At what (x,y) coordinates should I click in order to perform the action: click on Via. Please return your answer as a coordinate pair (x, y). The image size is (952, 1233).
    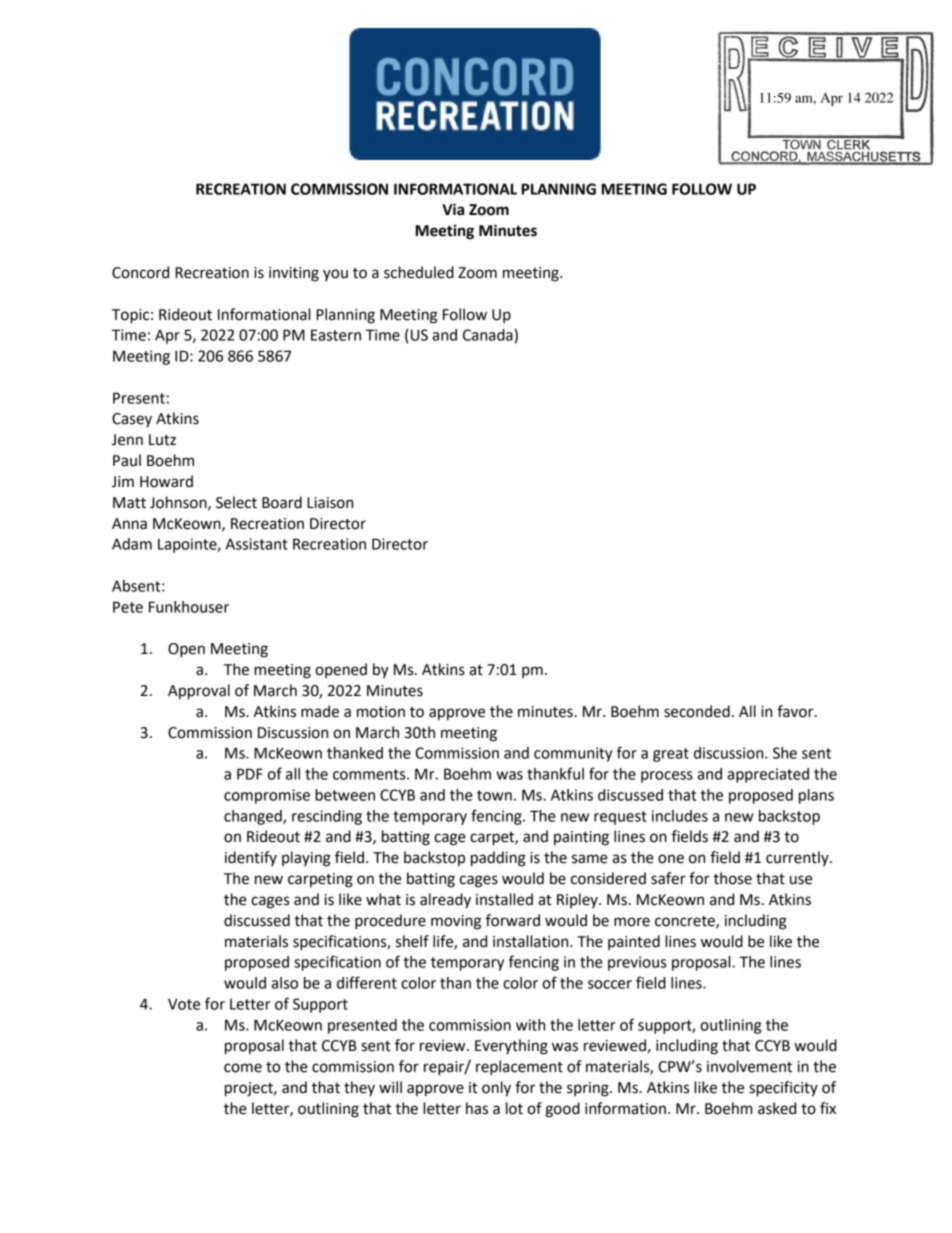
    Looking at the image, I should click on (453, 209).
